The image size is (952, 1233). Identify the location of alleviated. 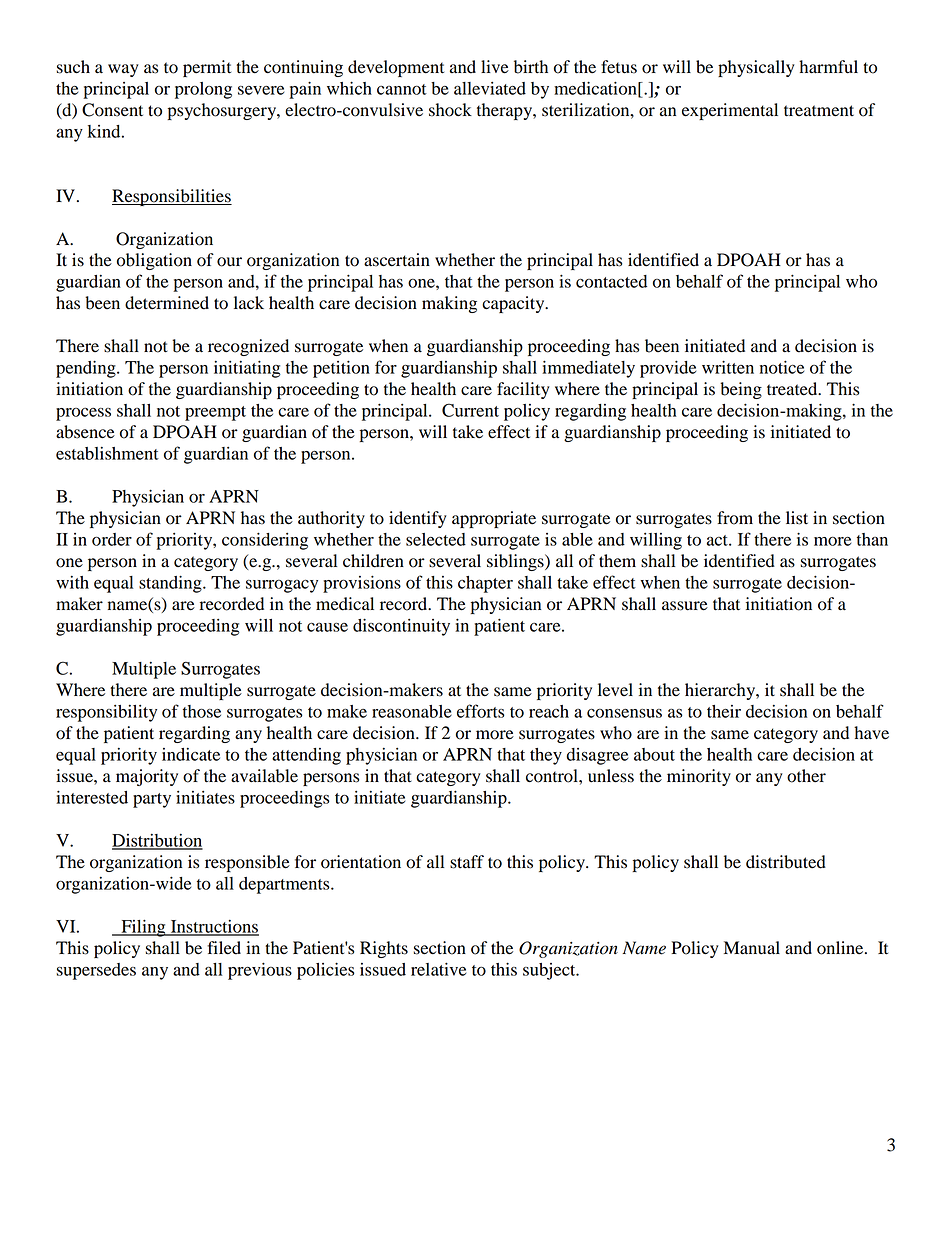
(490, 88).
